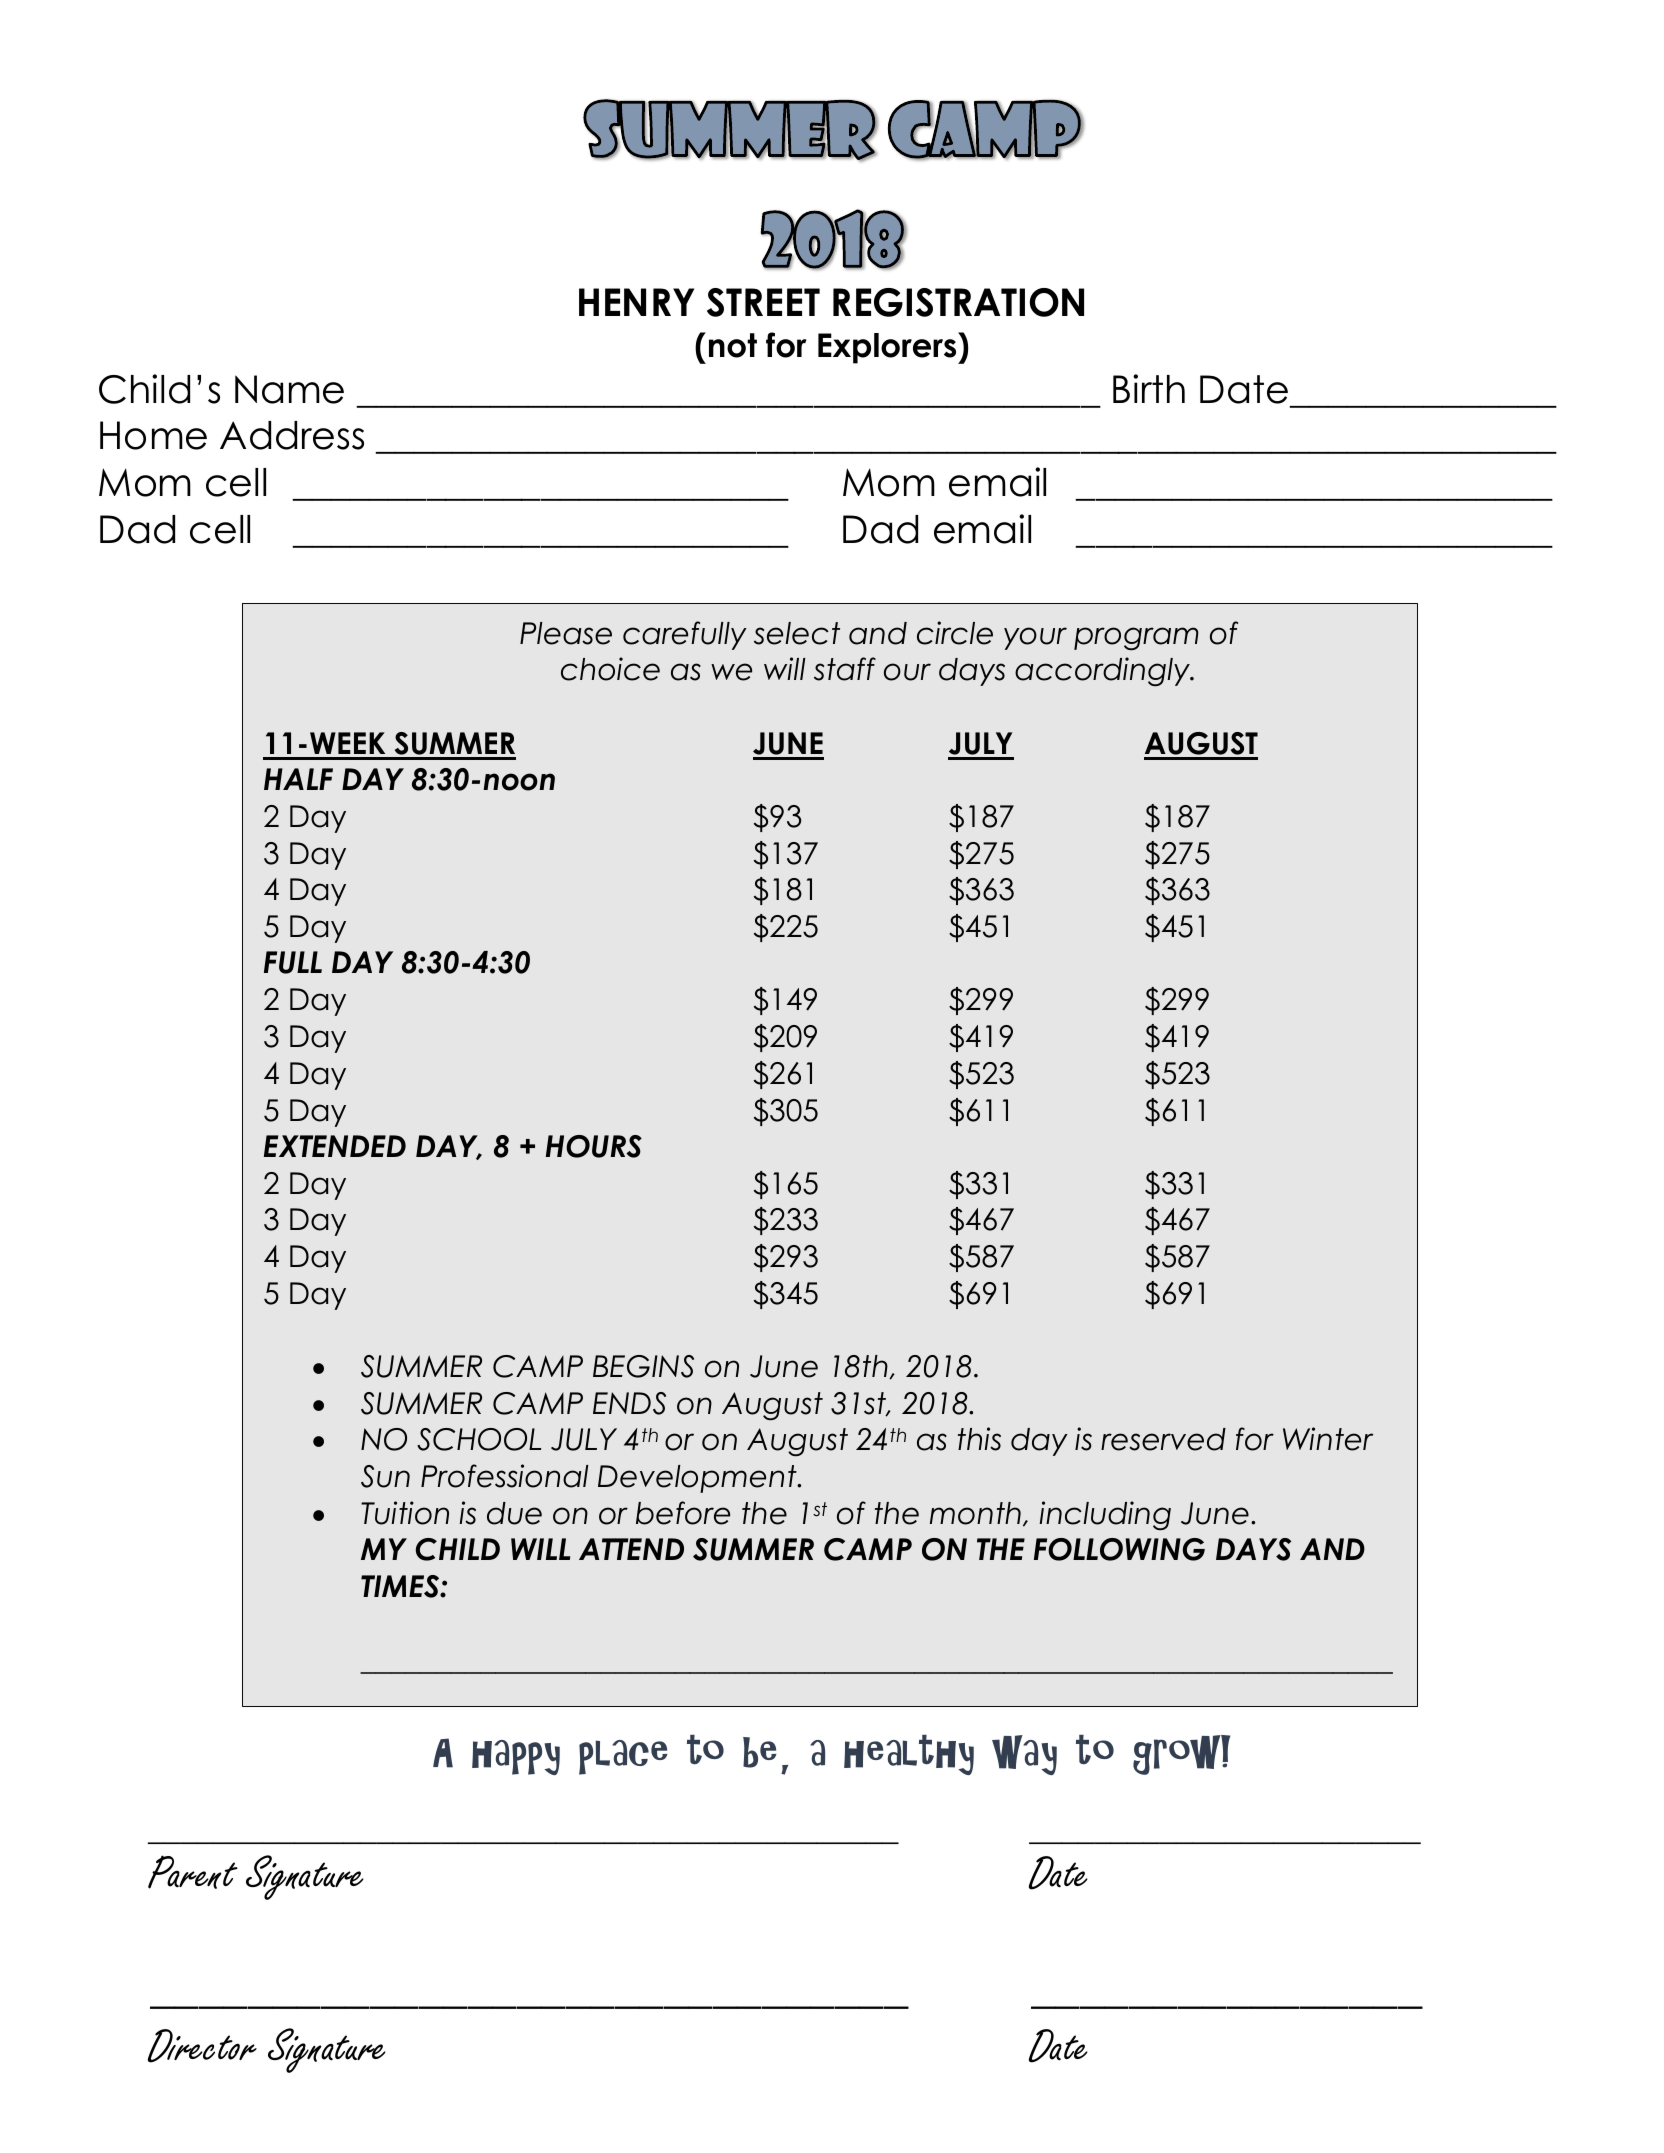 The height and width of the image is (2153, 1664). I want to click on Birth, so click(1149, 388).
